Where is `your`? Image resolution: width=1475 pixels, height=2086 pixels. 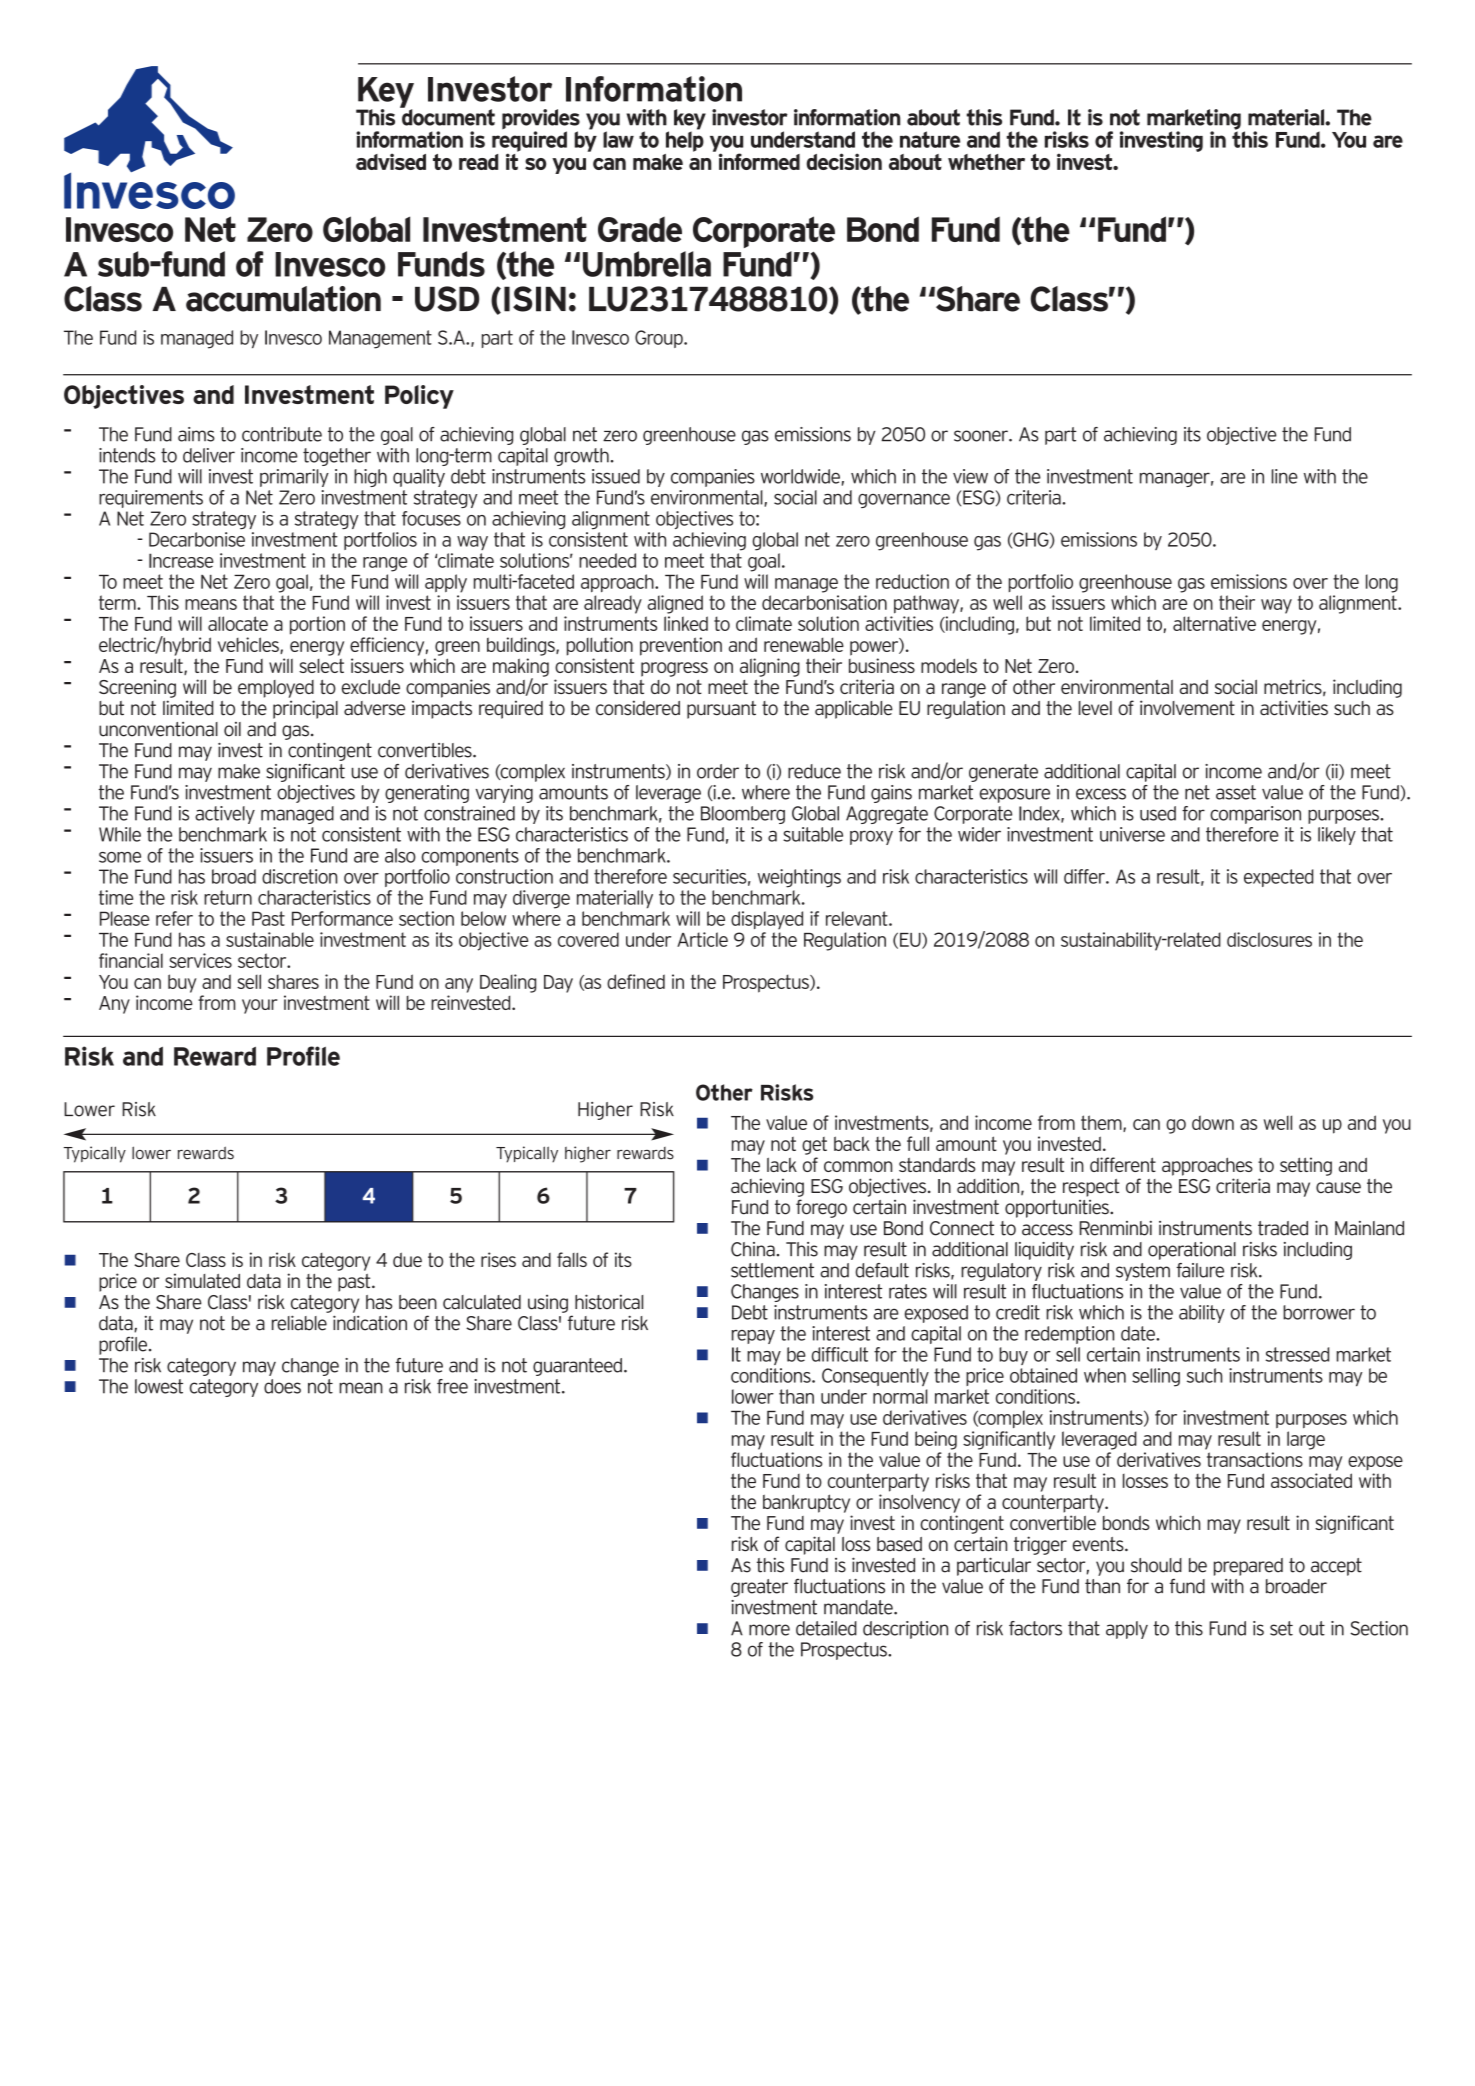
your is located at coordinates (259, 1006).
